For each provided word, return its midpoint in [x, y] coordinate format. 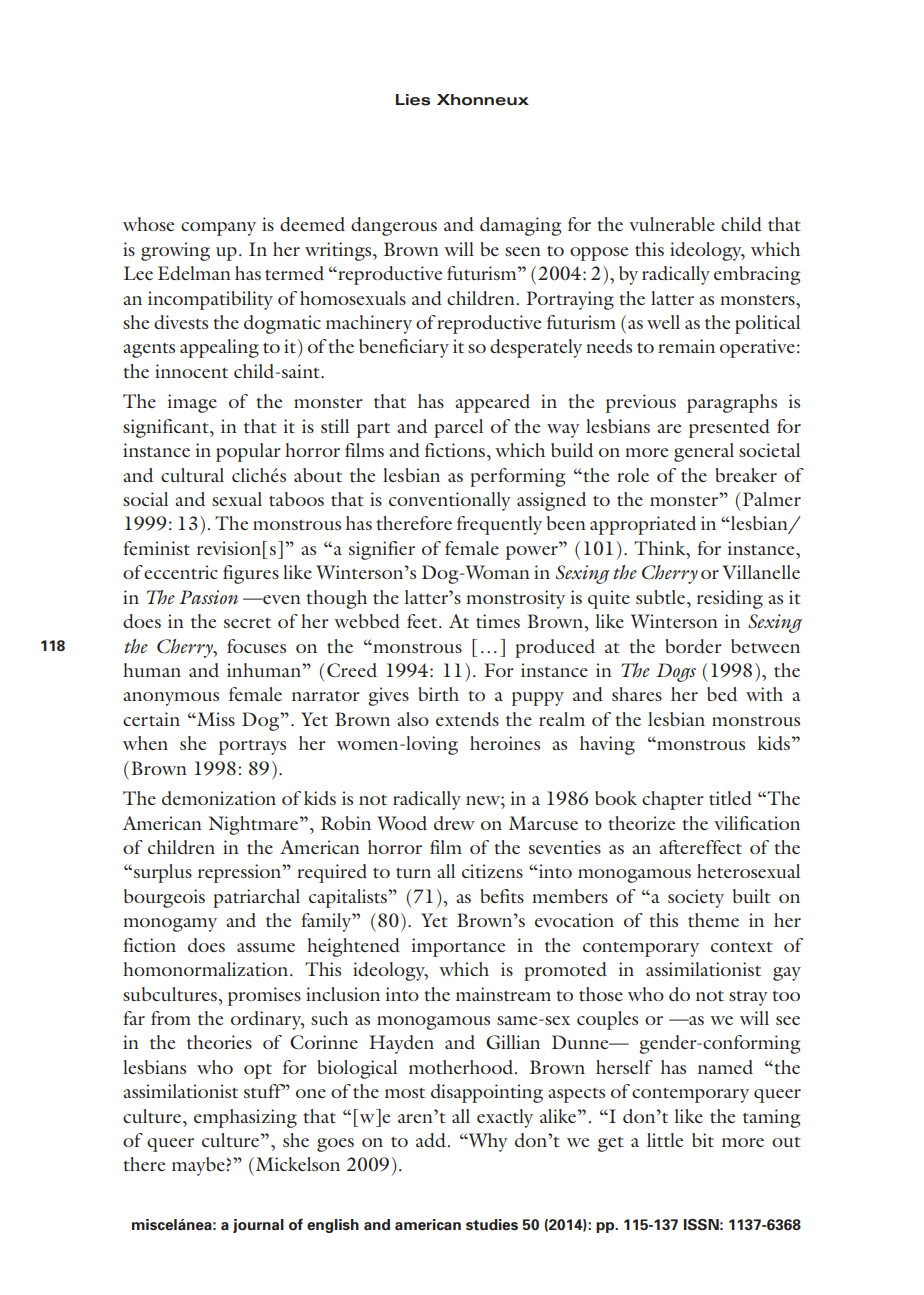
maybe [199, 1166]
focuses [256, 646]
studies [492, 1225]
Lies [413, 100]
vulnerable [672, 224]
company [218, 229]
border [694, 646]
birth [439, 694]
